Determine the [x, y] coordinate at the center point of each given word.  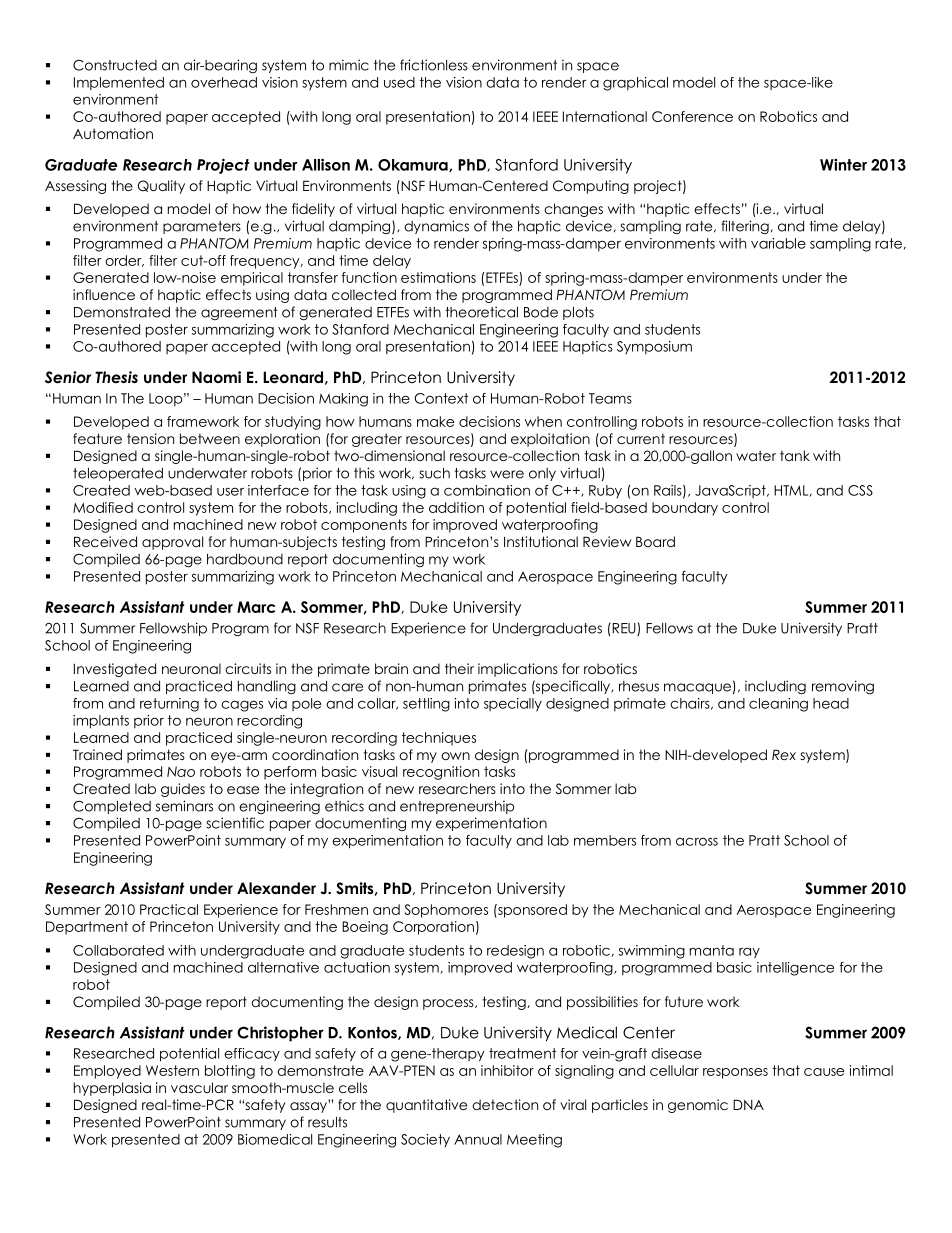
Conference [692, 116]
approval [172, 543]
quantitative [426, 1106]
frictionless [434, 65]
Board [655, 541]
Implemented [119, 83]
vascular [199, 1087]
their [459, 668]
